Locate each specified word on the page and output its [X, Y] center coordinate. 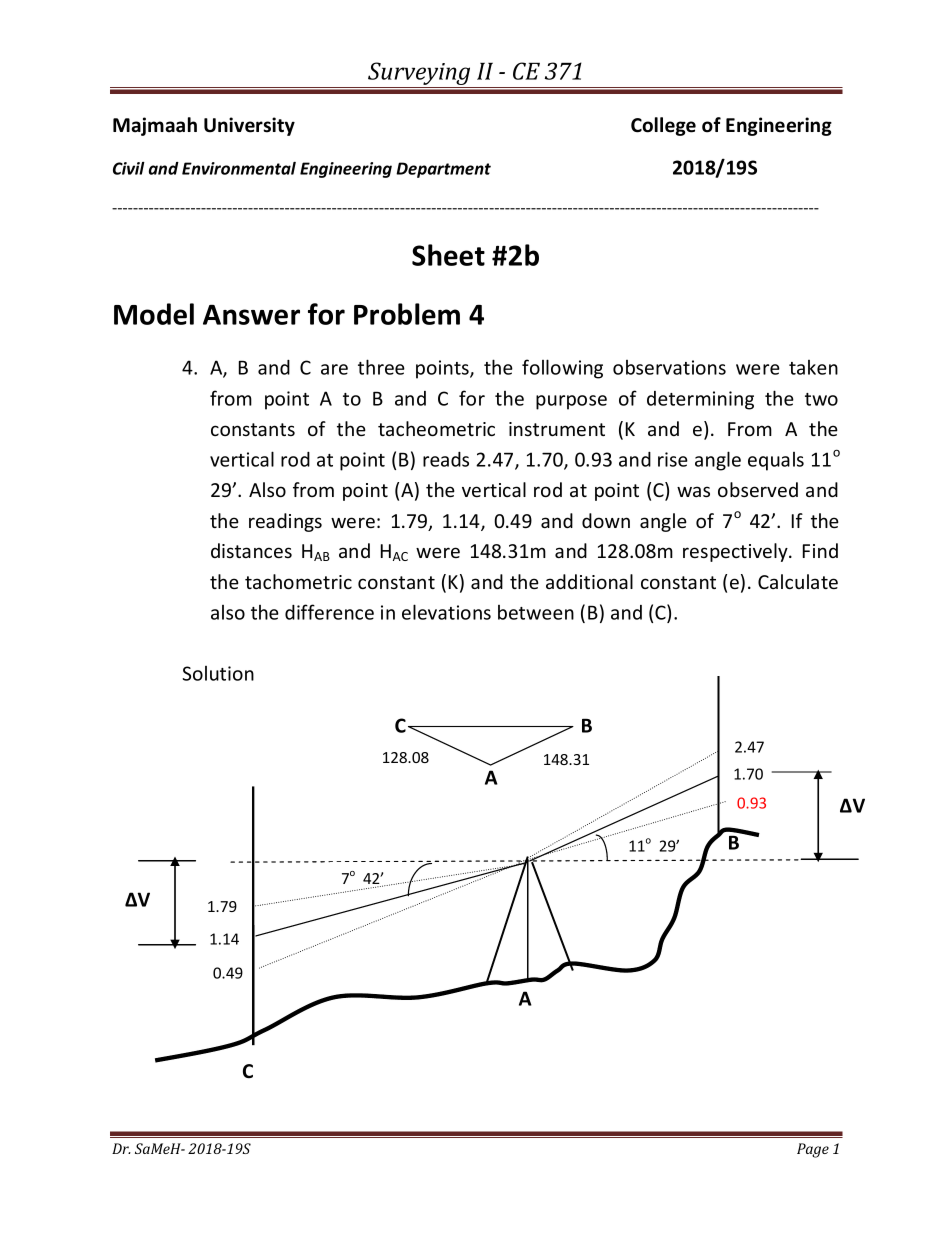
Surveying [419, 75]
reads [446, 459]
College [663, 126]
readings [285, 522]
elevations [446, 612]
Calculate [798, 581]
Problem [407, 314]
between [536, 612]
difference [329, 612]
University [249, 126]
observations [669, 367]
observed [758, 489]
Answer [251, 315]
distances [251, 550]
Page [813, 1150]
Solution [218, 673]
